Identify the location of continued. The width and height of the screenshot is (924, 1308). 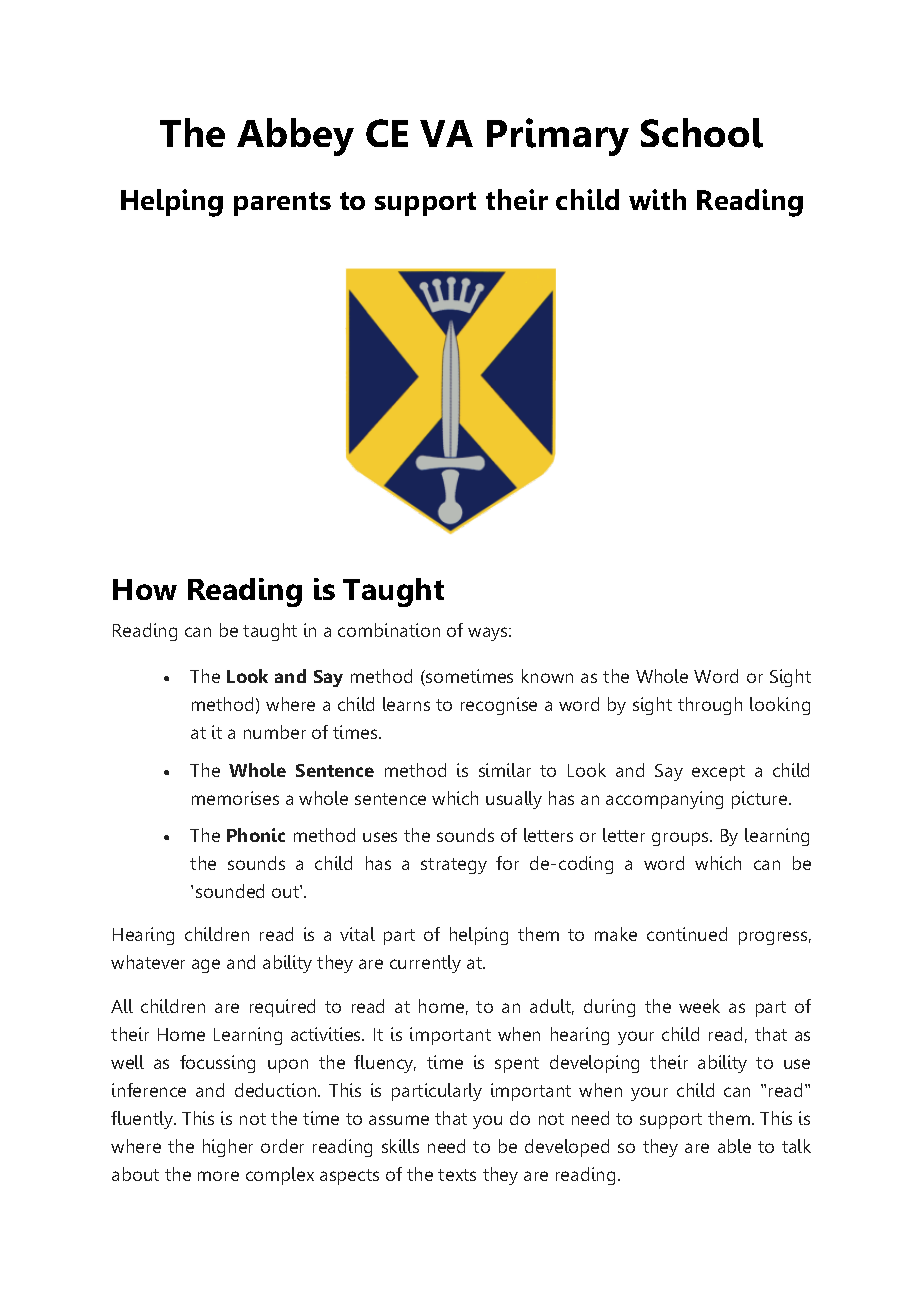
(687, 934).
